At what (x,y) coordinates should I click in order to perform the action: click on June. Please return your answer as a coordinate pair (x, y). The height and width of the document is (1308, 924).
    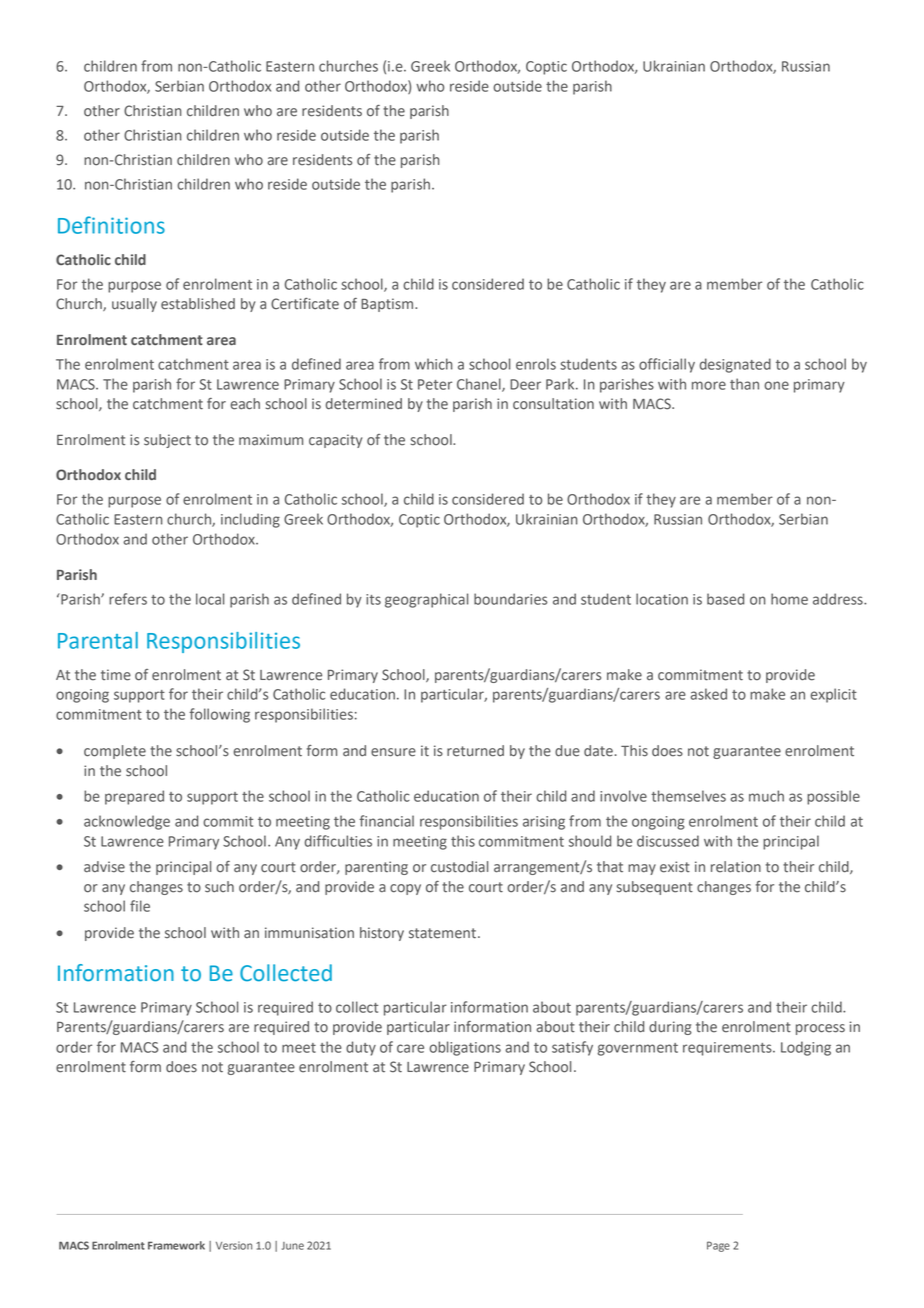
    Looking at the image, I should click on (293, 1246).
